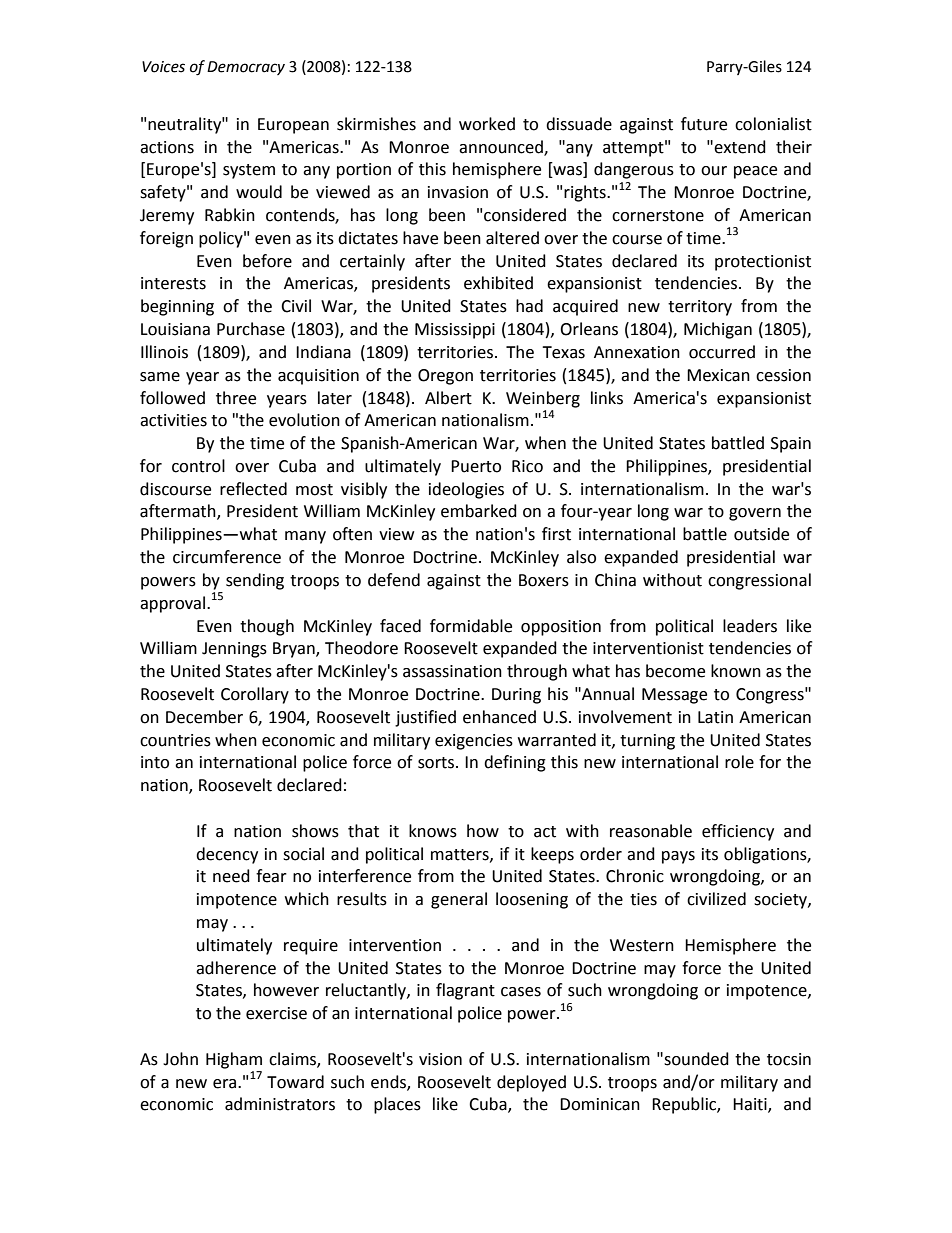 The width and height of the image is (952, 1233). What do you see at coordinates (487, 124) in the image?
I see `worked` at bounding box center [487, 124].
